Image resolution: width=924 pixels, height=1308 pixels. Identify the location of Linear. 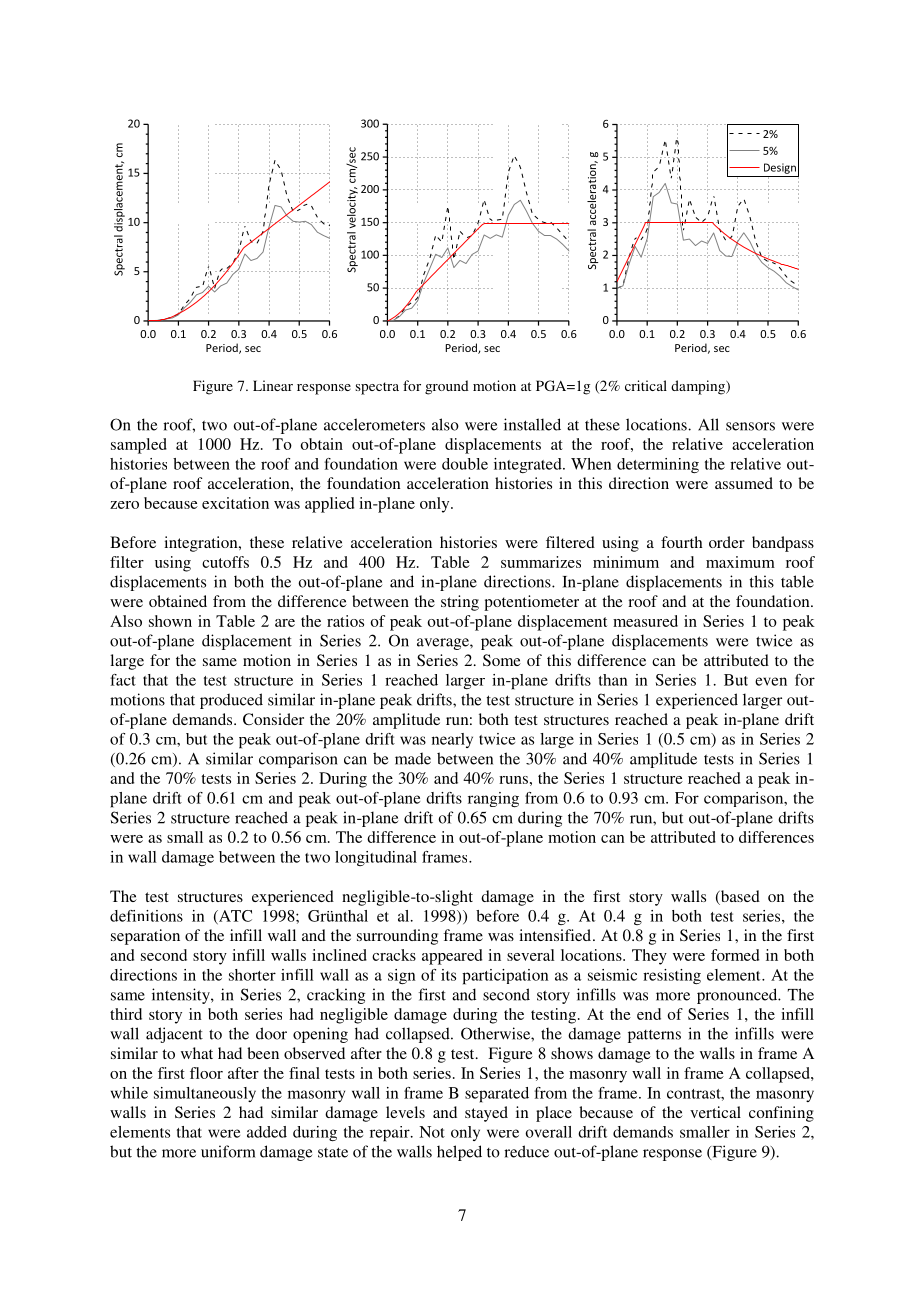
(273, 385).
